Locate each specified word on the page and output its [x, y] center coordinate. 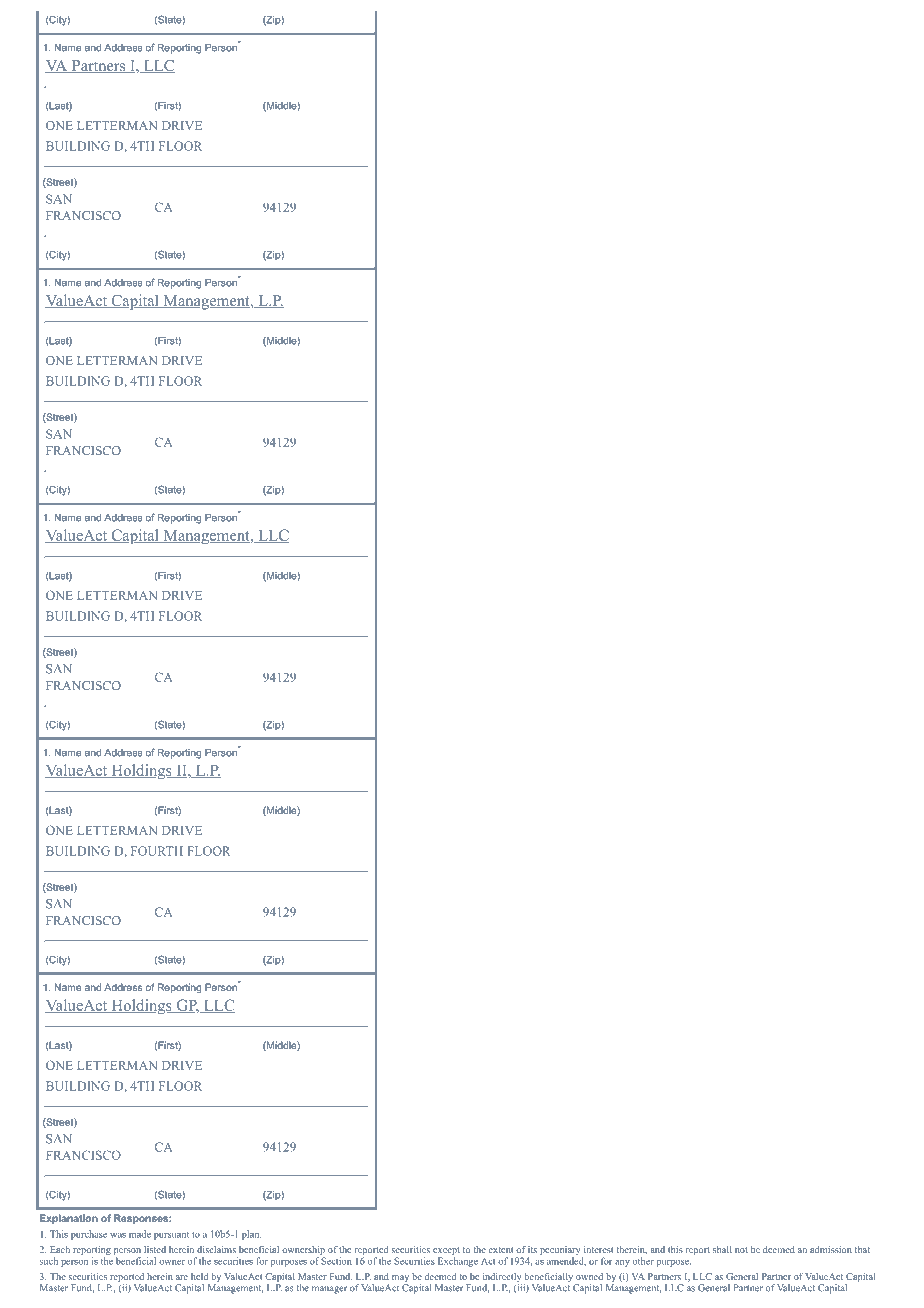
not [741, 1250]
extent [501, 1250]
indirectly [502, 1279]
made [140, 1234]
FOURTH [157, 851]
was [118, 1235]
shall [722, 1249]
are [182, 1277]
